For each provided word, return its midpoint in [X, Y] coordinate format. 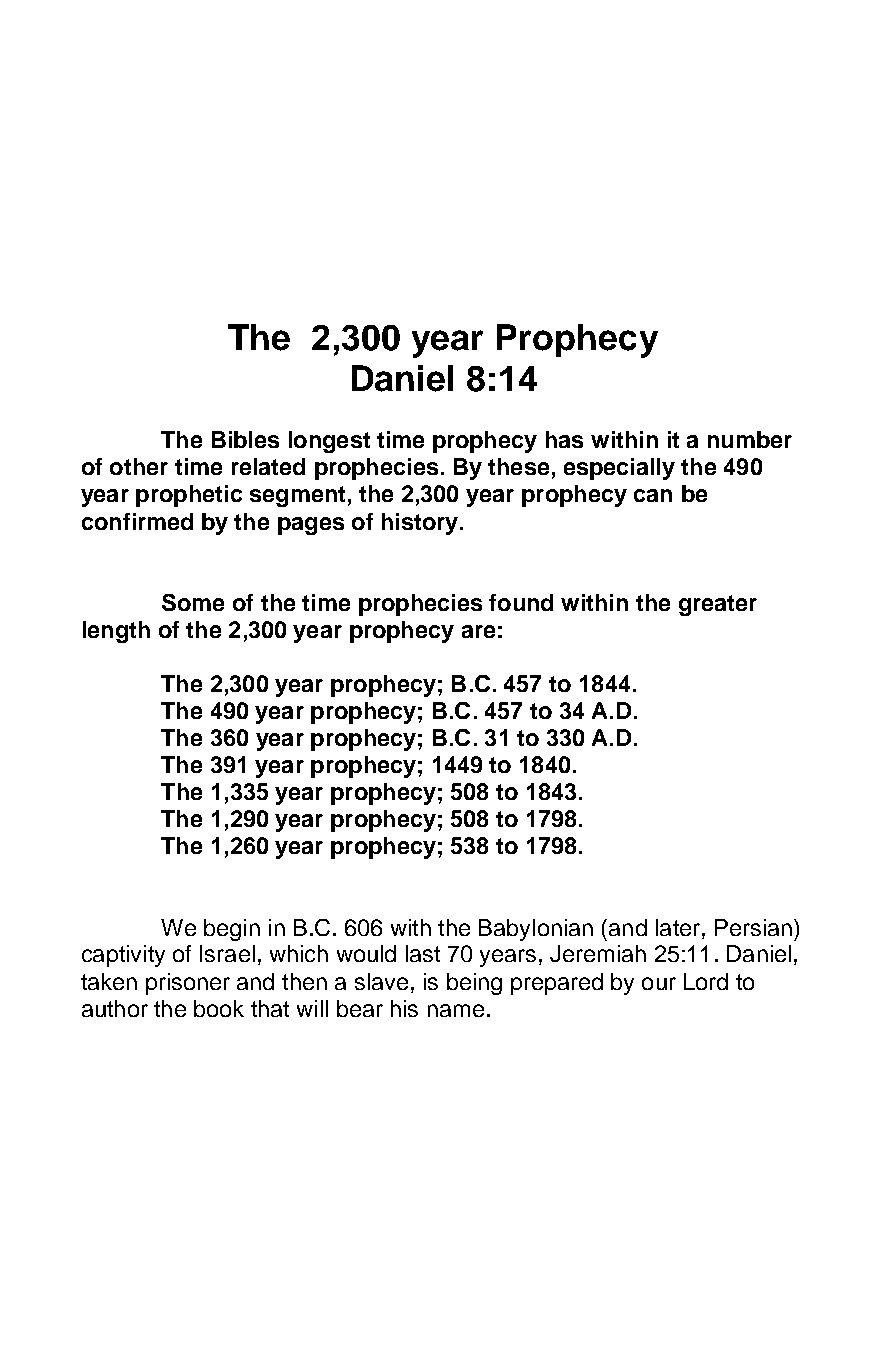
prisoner [188, 984]
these [518, 466]
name [456, 1010]
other [139, 466]
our [659, 983]
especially [619, 469]
